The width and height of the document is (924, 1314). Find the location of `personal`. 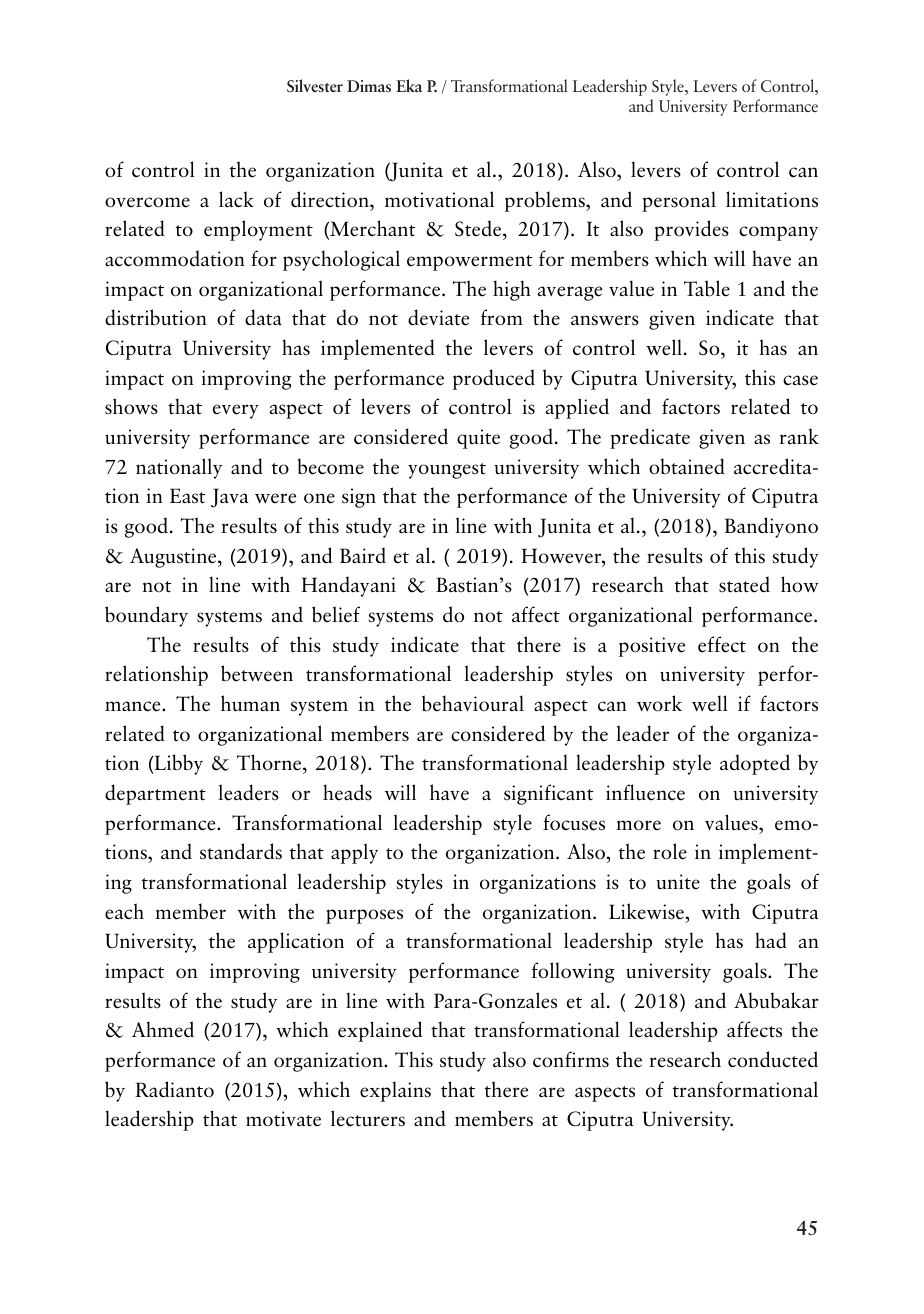

personal is located at coordinates (679, 201).
